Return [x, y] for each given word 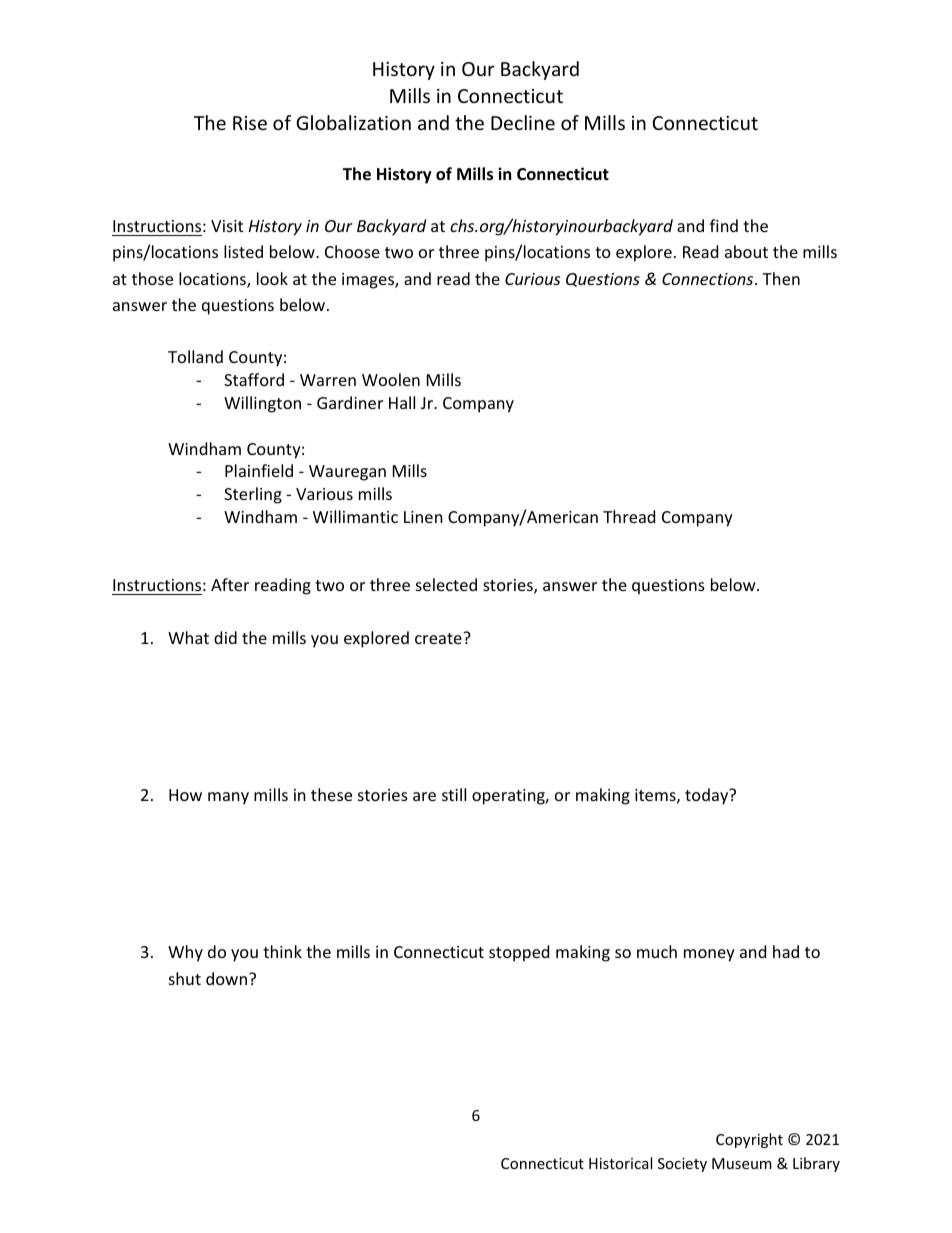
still [454, 794]
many [228, 798]
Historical [620, 1163]
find [724, 225]
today [708, 796]
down [226, 978]
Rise [250, 123]
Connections [709, 279]
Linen [423, 517]
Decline [523, 122]
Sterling [253, 495]
